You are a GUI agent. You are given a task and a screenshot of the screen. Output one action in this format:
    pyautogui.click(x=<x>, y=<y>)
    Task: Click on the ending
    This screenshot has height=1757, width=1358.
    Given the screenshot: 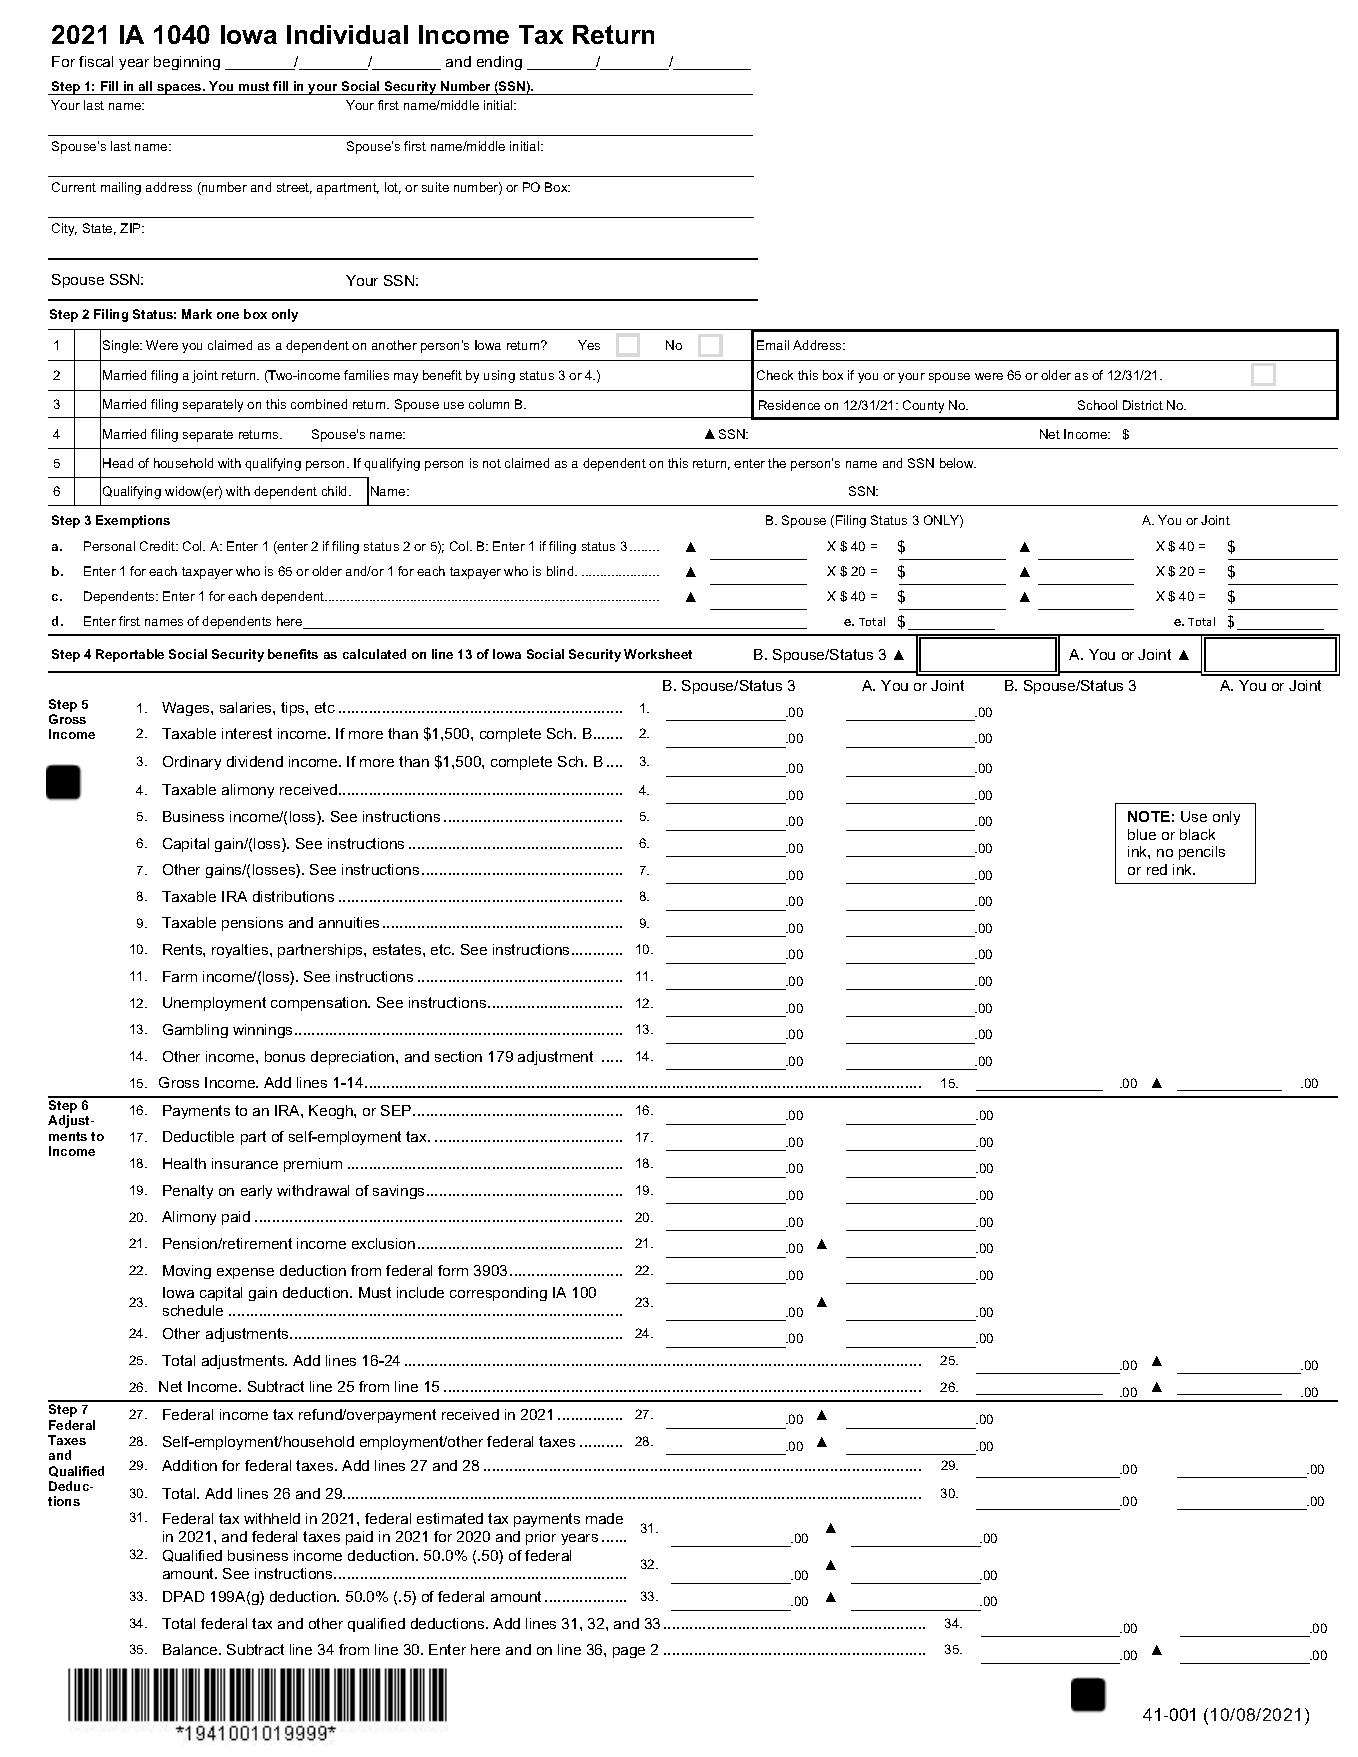 What is the action you would take?
    pyautogui.click(x=499, y=63)
